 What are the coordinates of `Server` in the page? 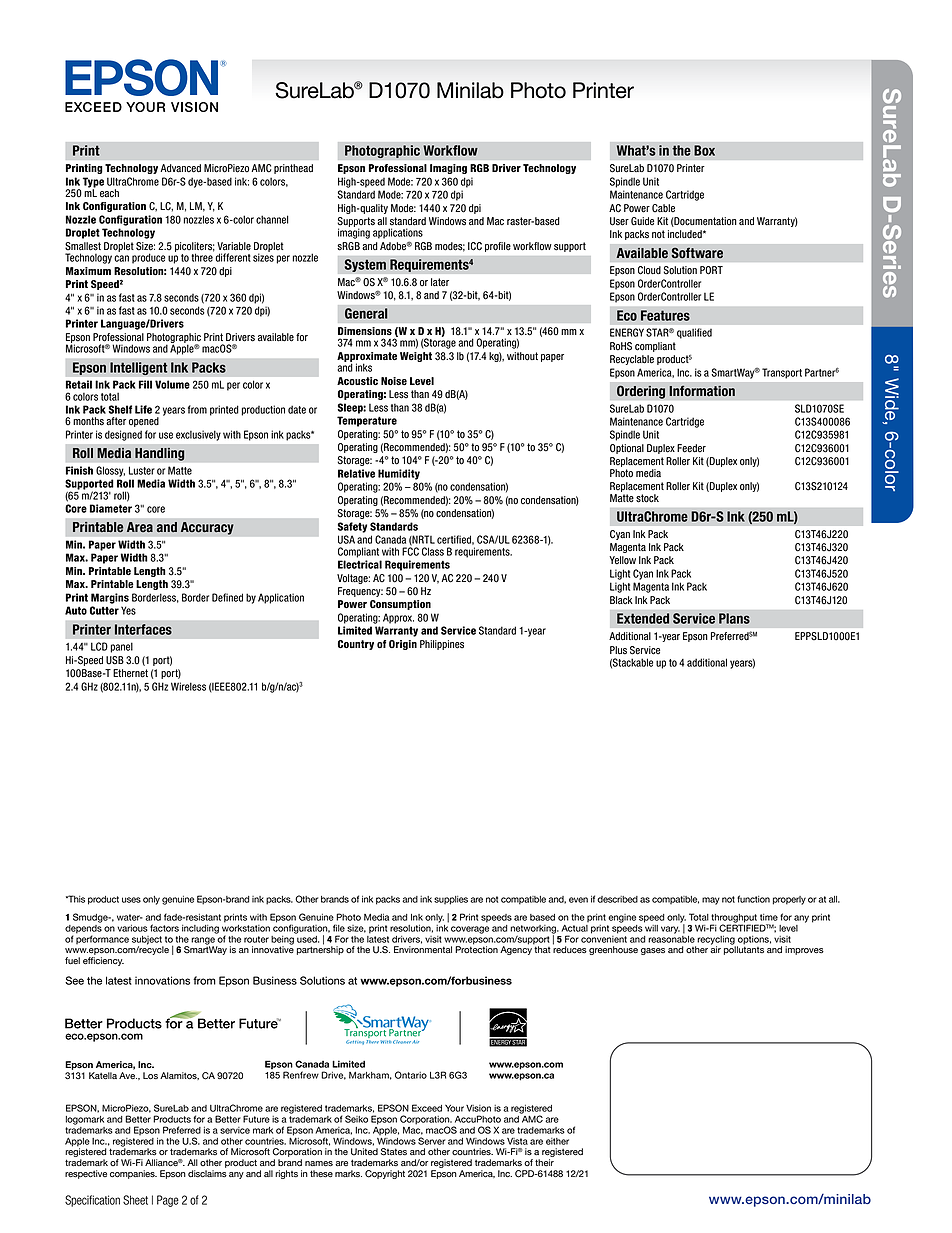 It's located at (431, 1141).
